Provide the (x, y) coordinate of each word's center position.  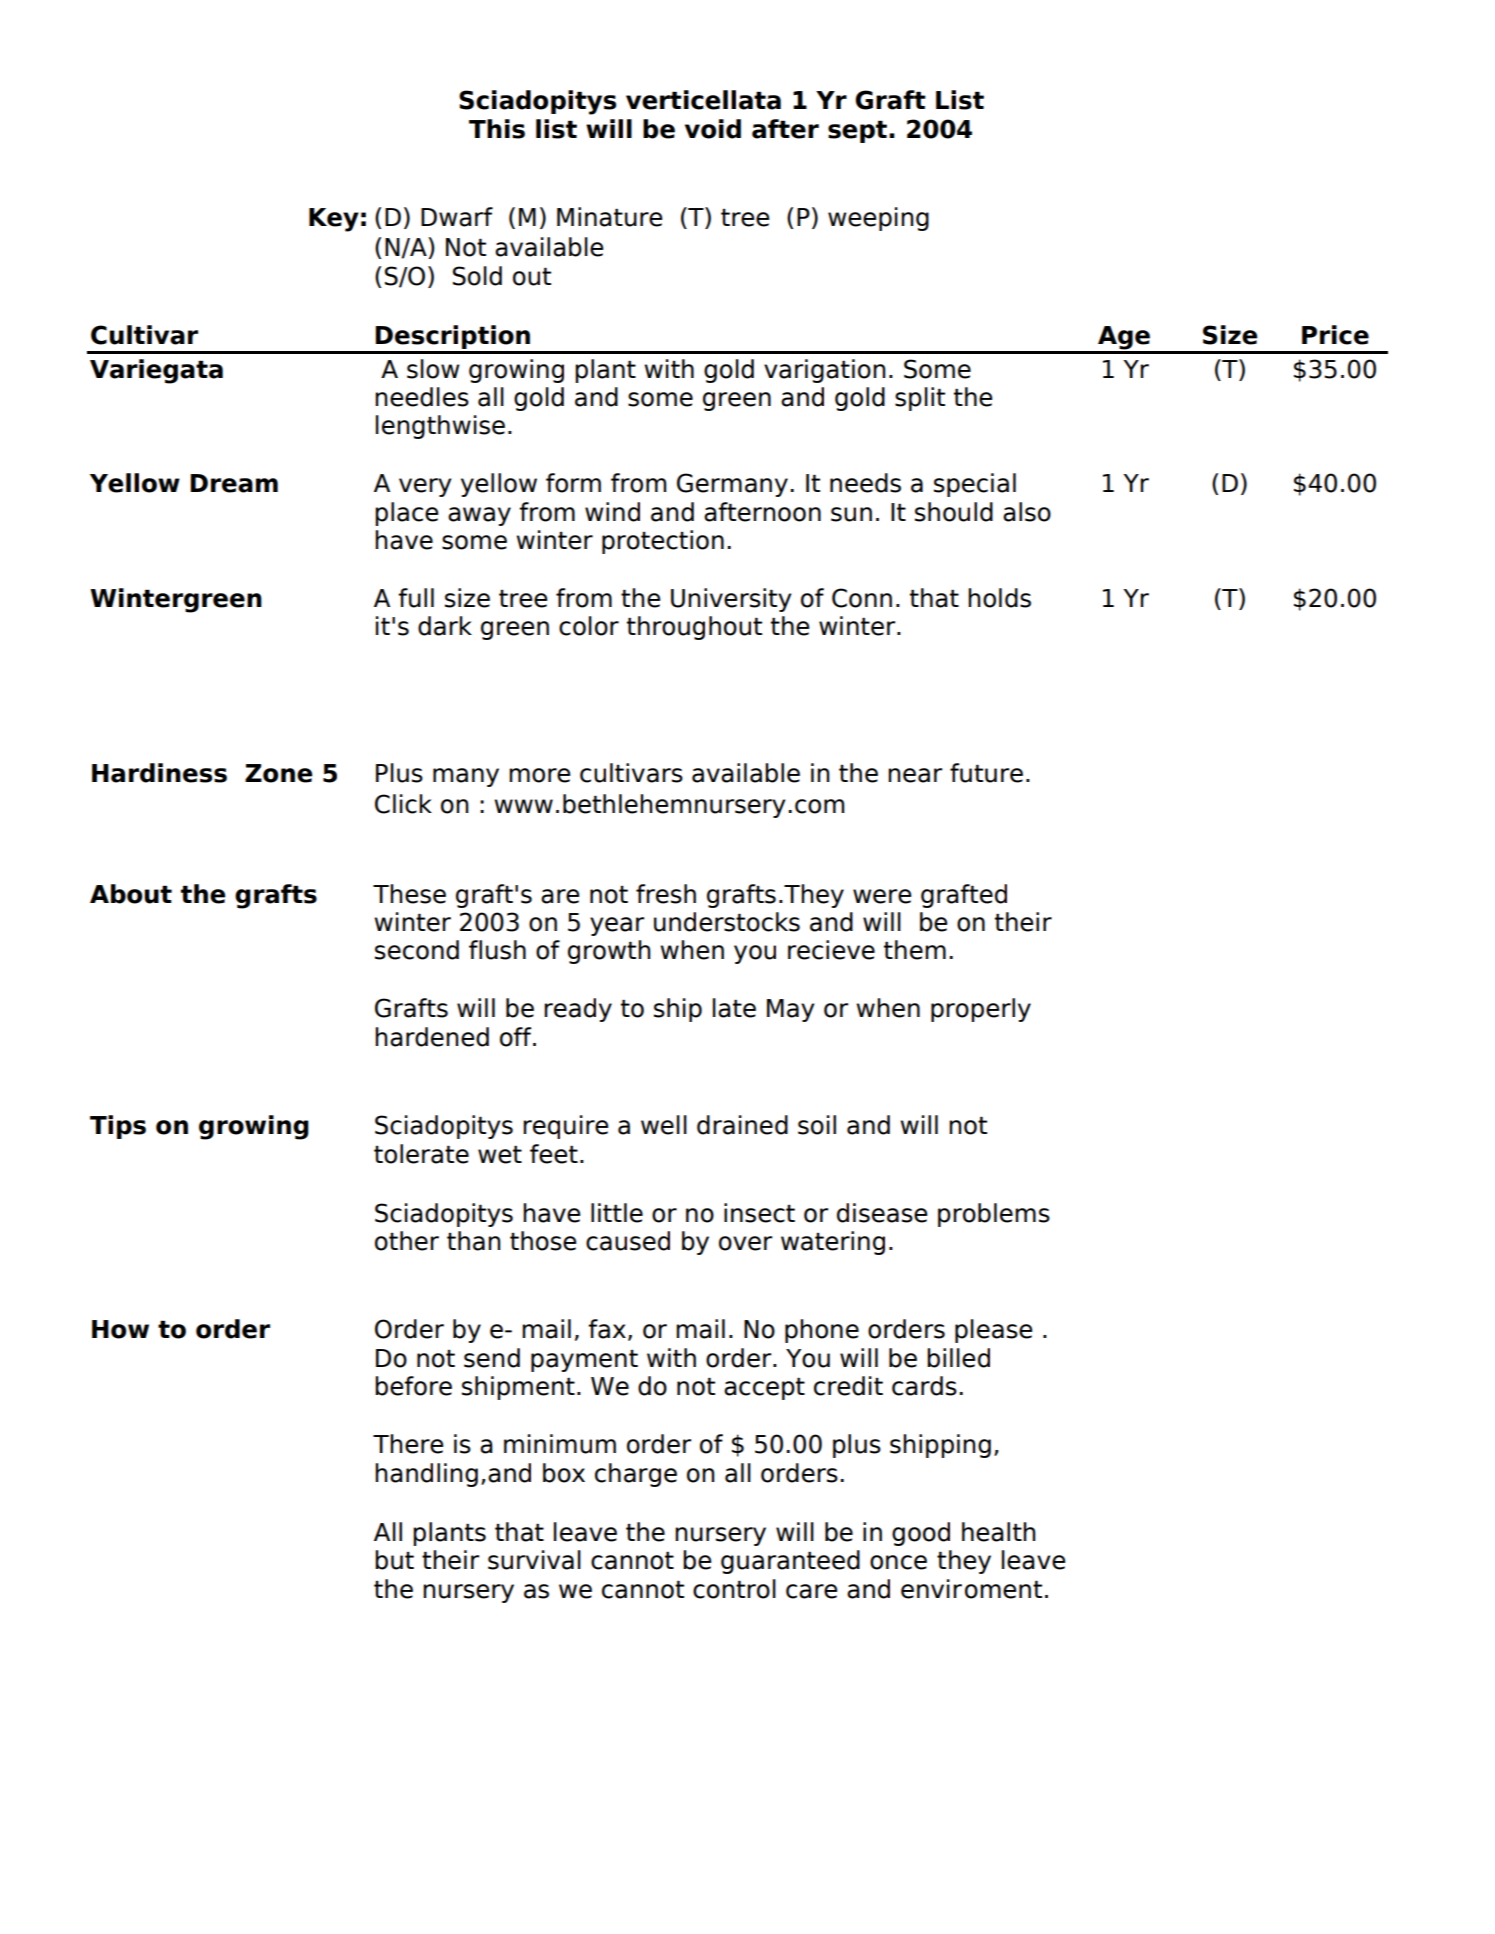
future (986, 773)
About (131, 894)
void (713, 129)
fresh (666, 894)
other (407, 1241)
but (394, 1560)
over (745, 1243)
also (1027, 512)
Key (334, 220)
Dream (234, 483)
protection (663, 542)
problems (994, 1215)
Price (1335, 335)
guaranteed (790, 1562)
